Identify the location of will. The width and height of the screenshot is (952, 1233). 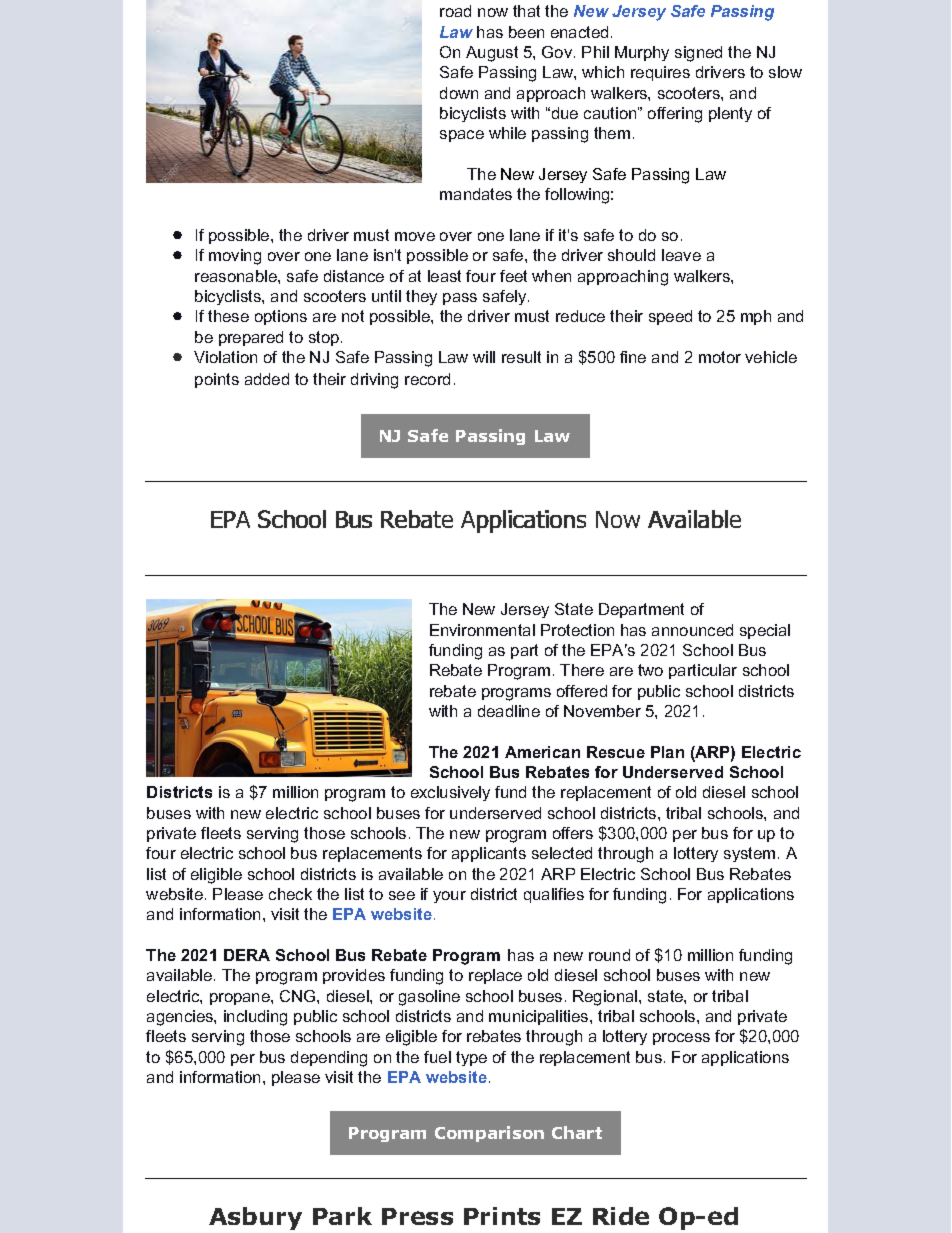
(484, 357).
